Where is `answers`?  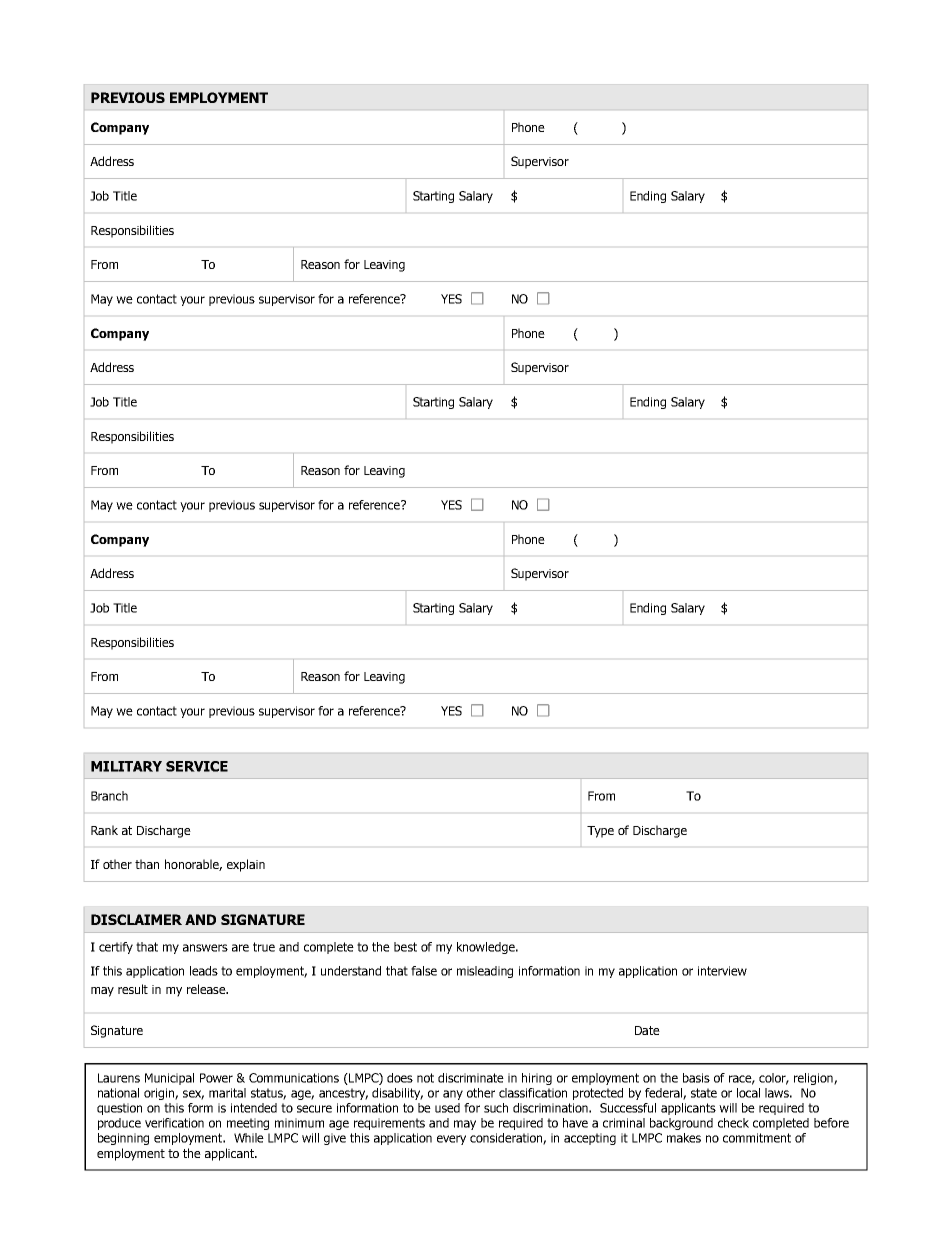
answers is located at coordinates (205, 948).
